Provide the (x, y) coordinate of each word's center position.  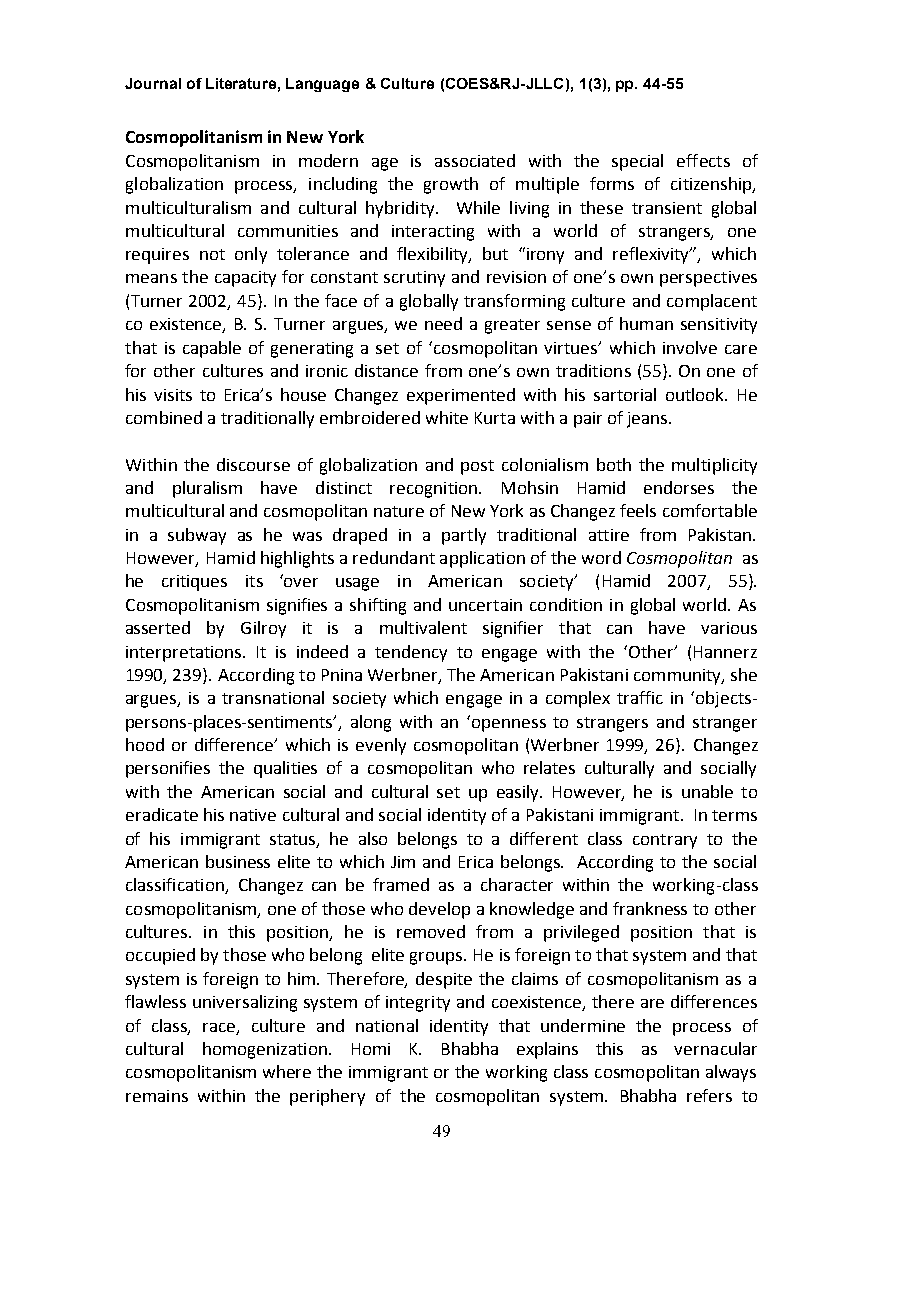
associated (475, 160)
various (729, 628)
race (220, 1028)
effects (703, 160)
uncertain (485, 605)
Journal (153, 83)
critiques (194, 583)
